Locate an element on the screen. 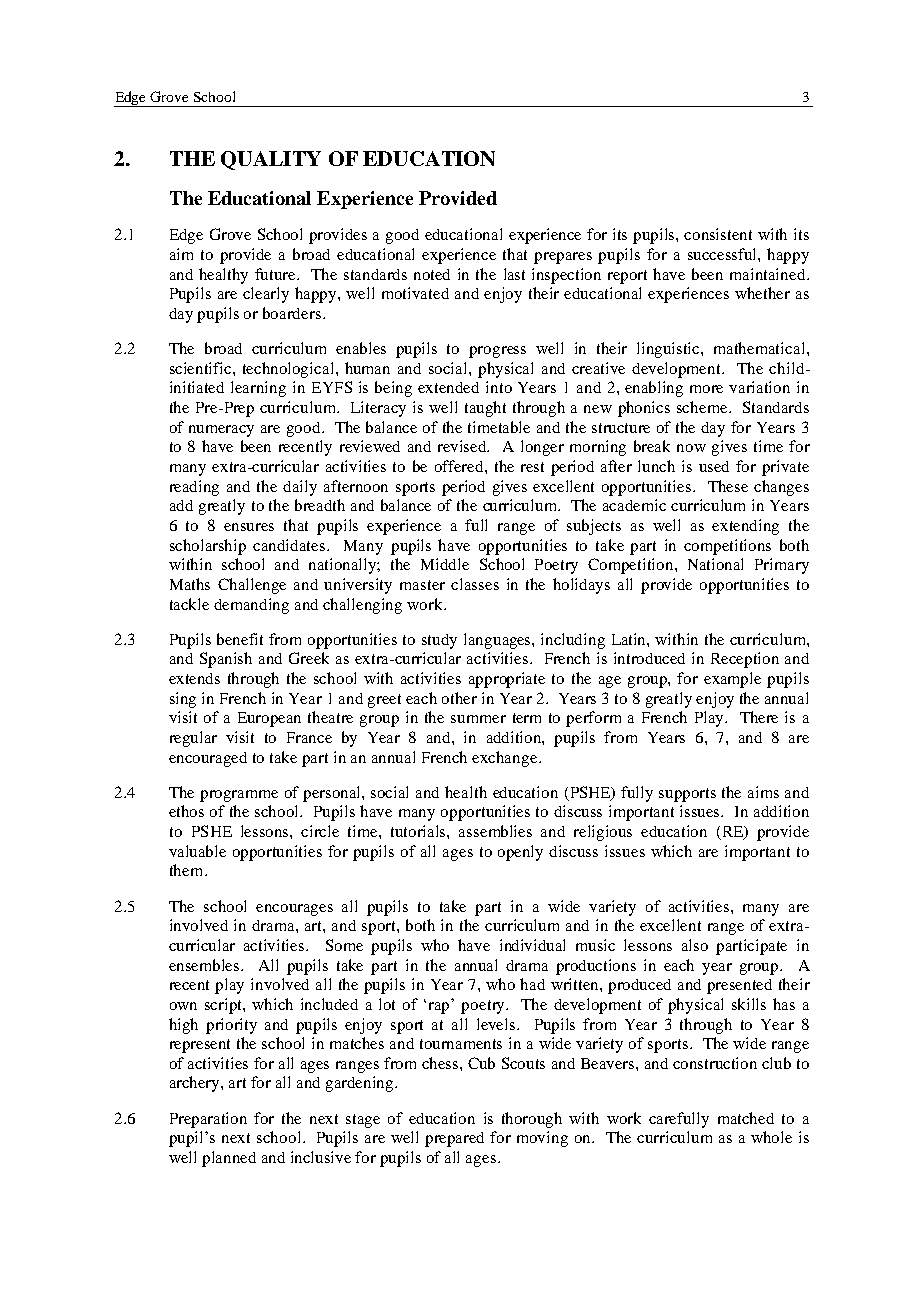  consistent is located at coordinates (718, 234).
